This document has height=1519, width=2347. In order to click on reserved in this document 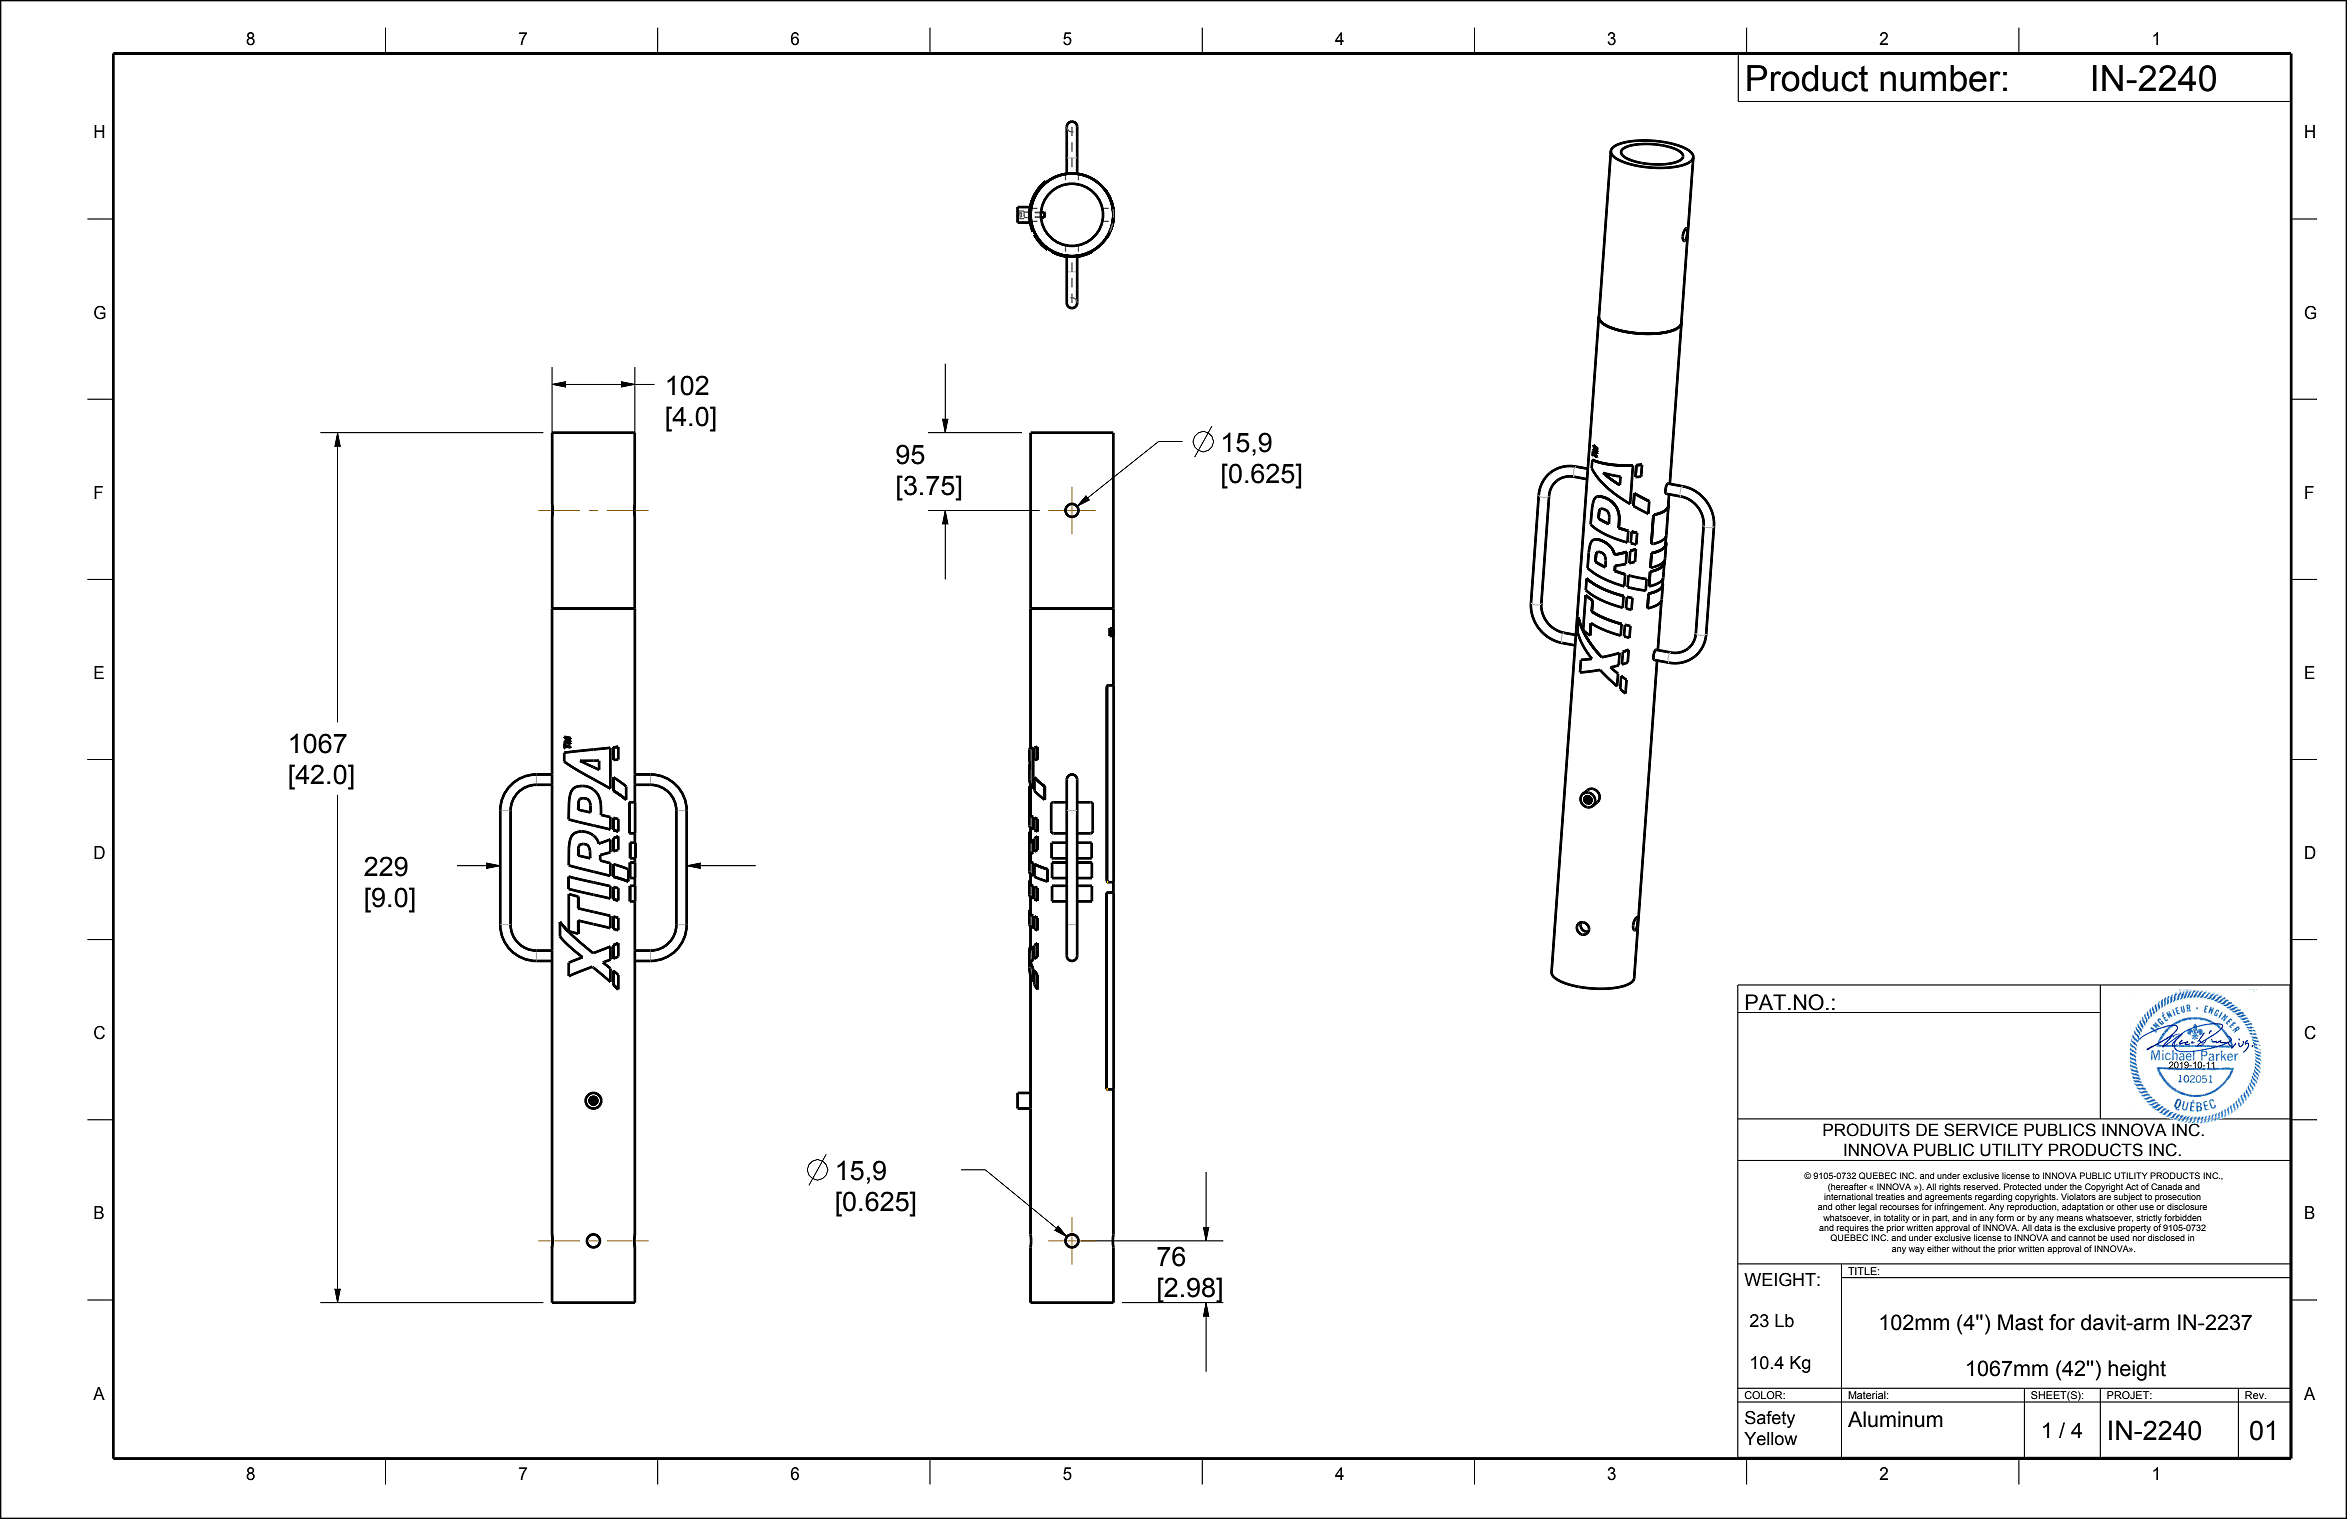, I will do `click(1981, 1186)`.
